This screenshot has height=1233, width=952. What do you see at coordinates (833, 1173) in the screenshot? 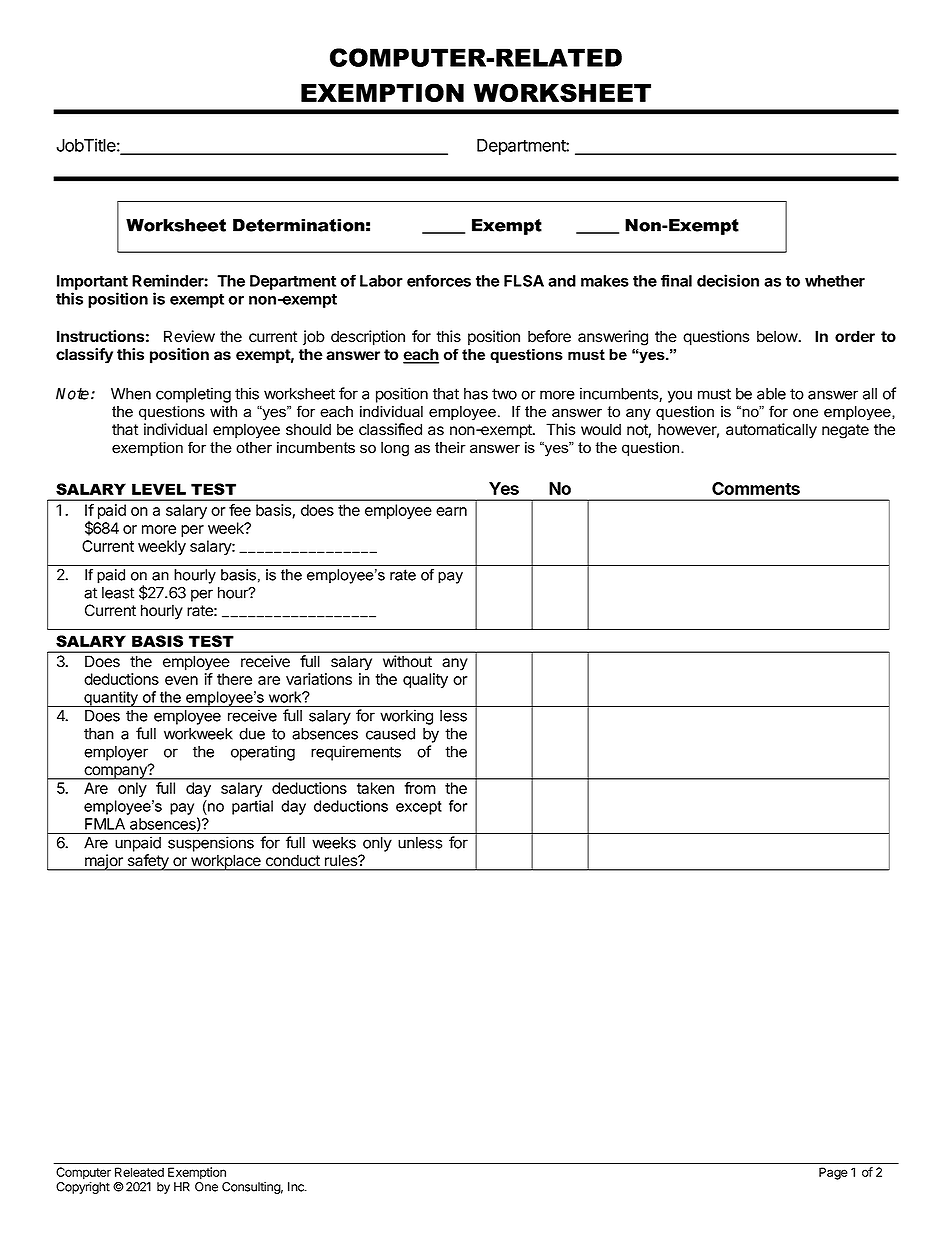
I see `Page` at bounding box center [833, 1173].
